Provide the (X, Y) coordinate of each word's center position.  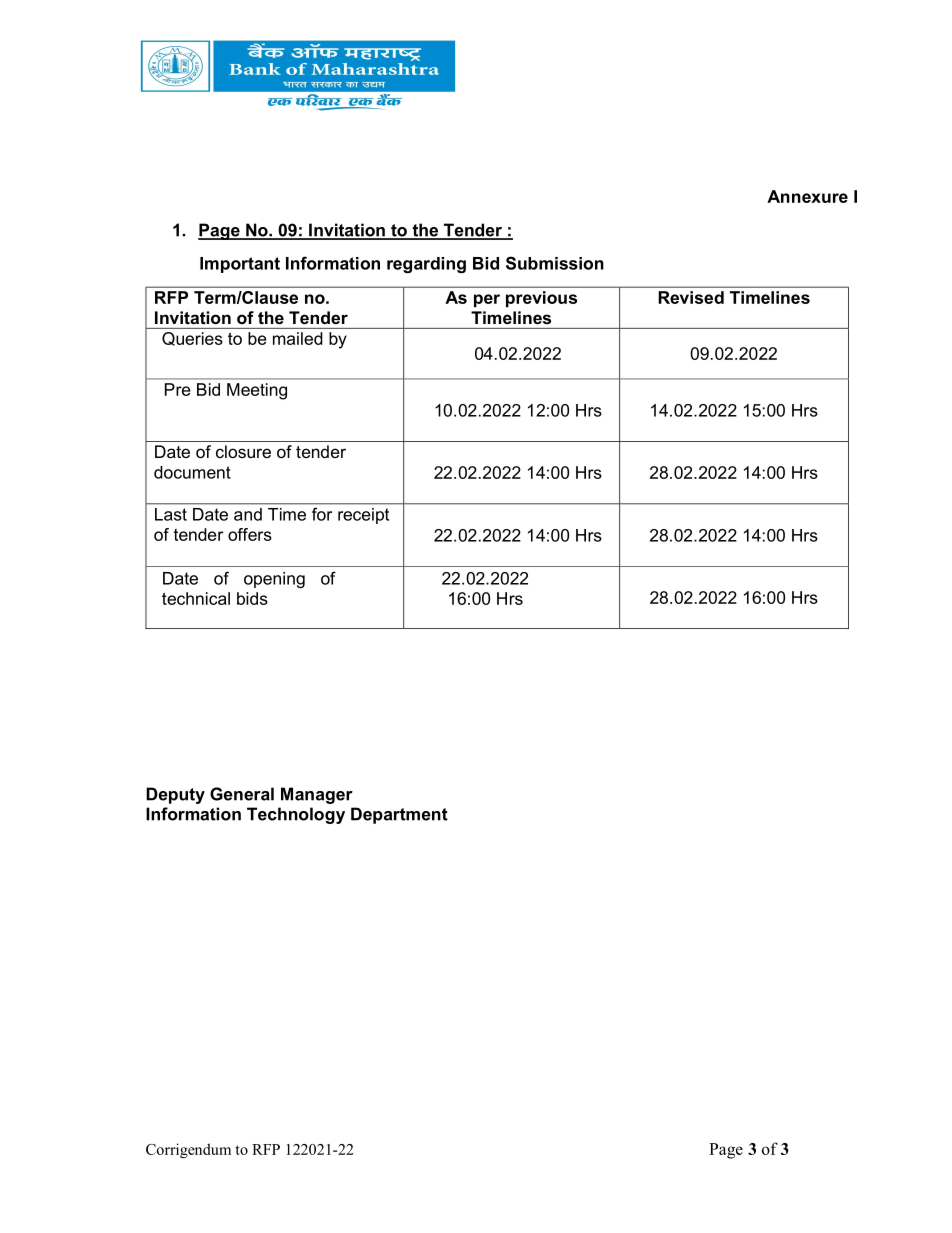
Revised (691, 297)
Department (399, 815)
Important (240, 265)
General (242, 794)
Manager (317, 795)
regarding (426, 265)
